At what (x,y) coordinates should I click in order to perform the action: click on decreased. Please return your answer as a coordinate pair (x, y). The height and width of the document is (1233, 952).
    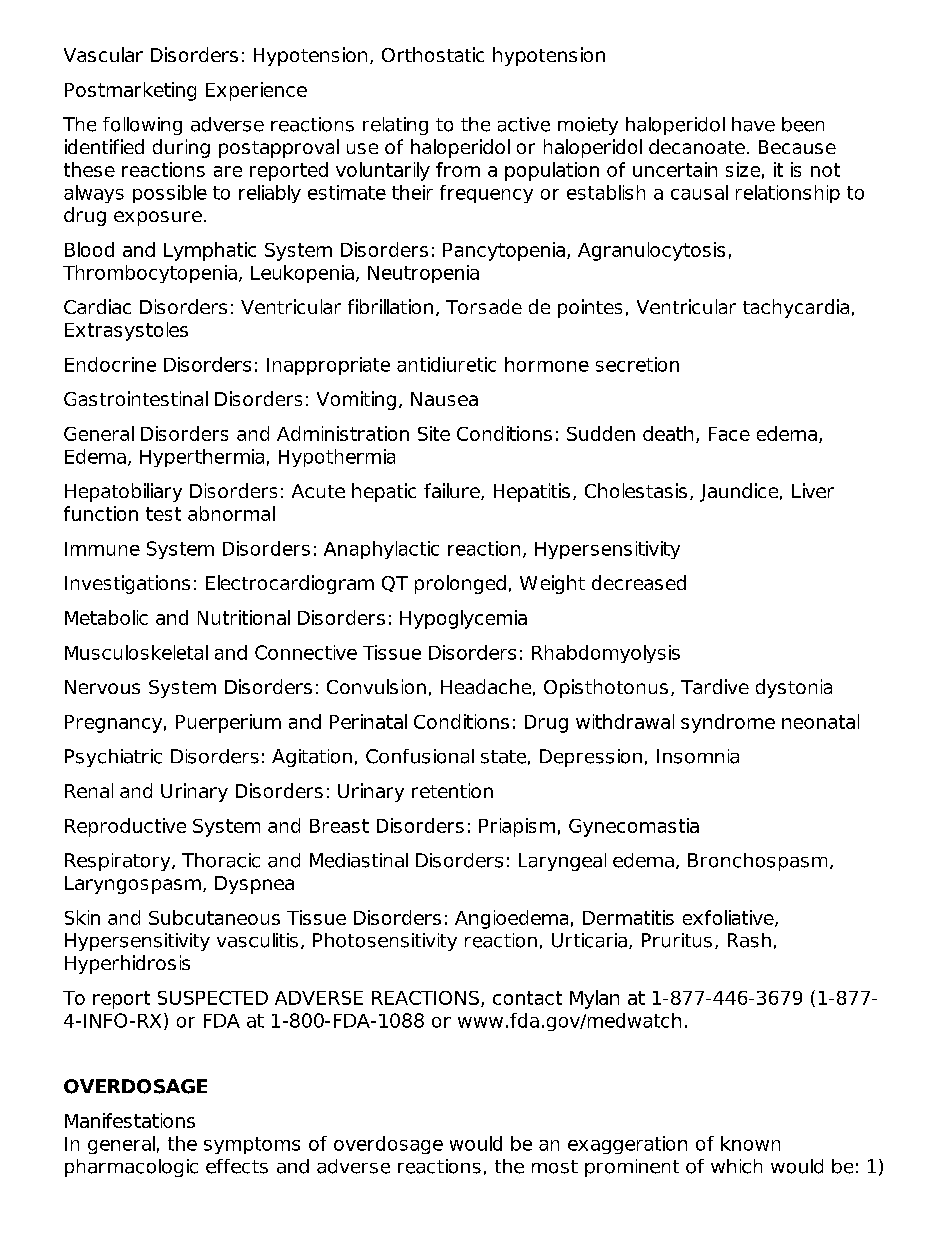
    Looking at the image, I should click on (639, 582).
